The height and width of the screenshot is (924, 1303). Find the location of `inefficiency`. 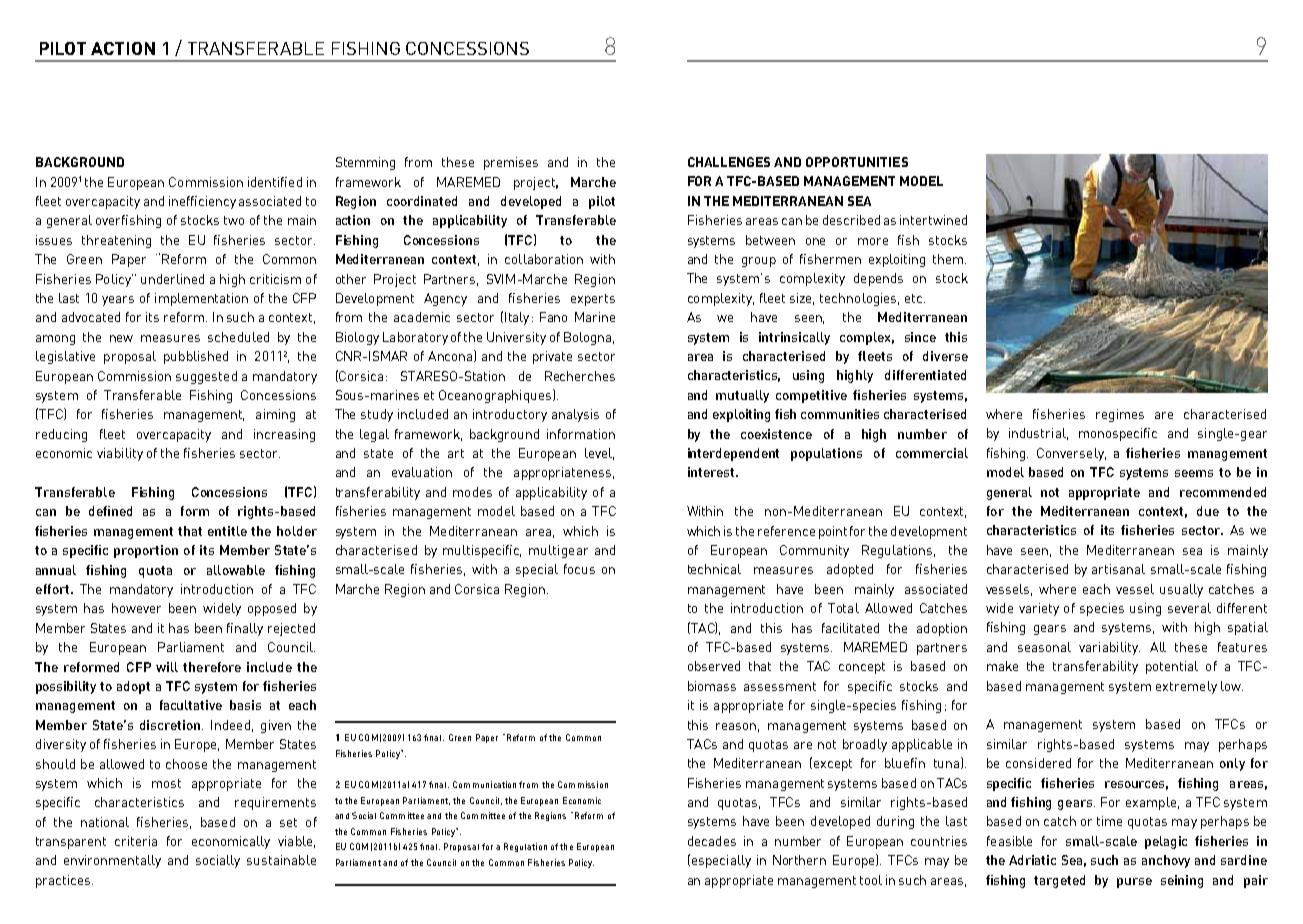

inefficiency is located at coordinates (202, 202).
